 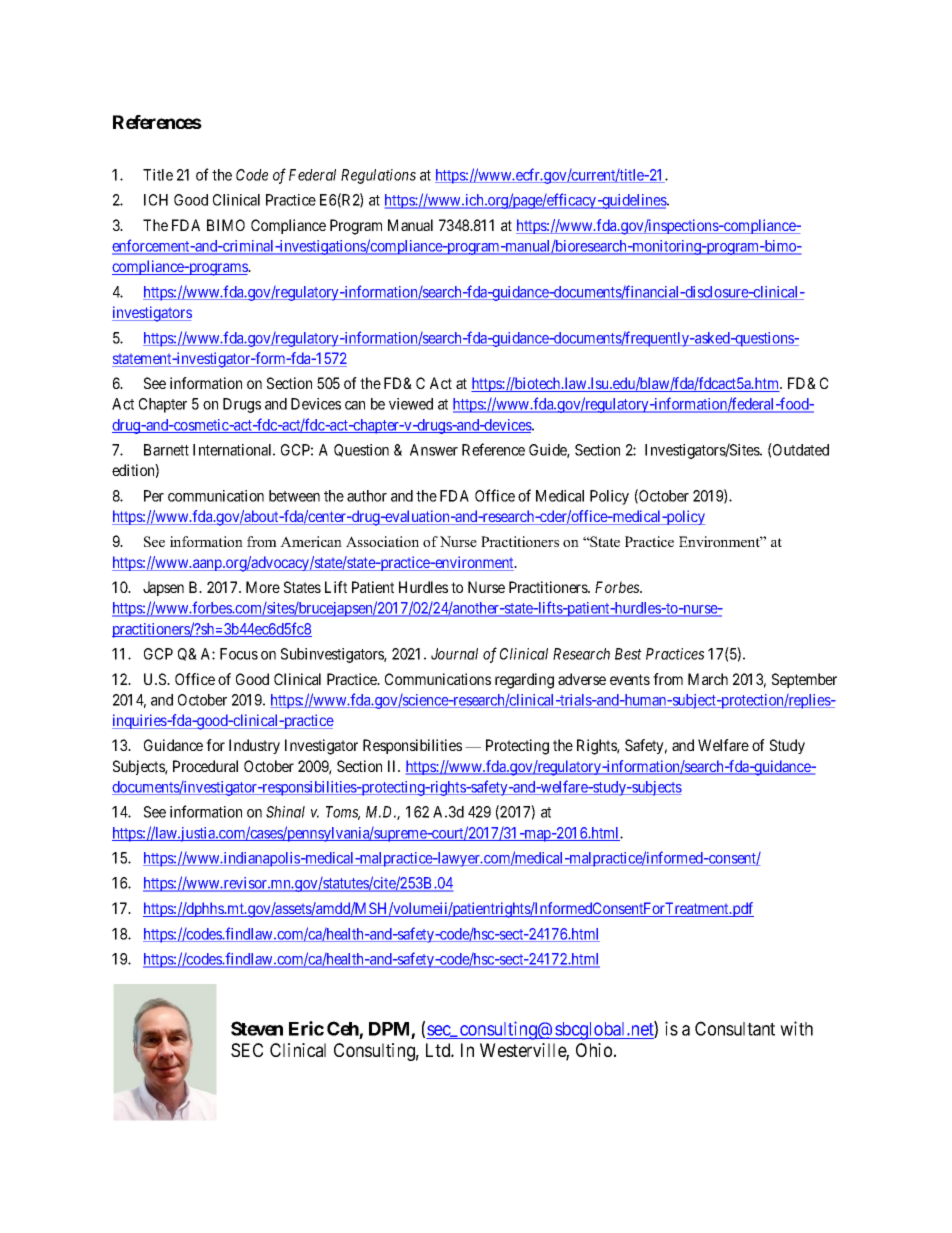 I want to click on Consultant, so click(x=735, y=1028).
